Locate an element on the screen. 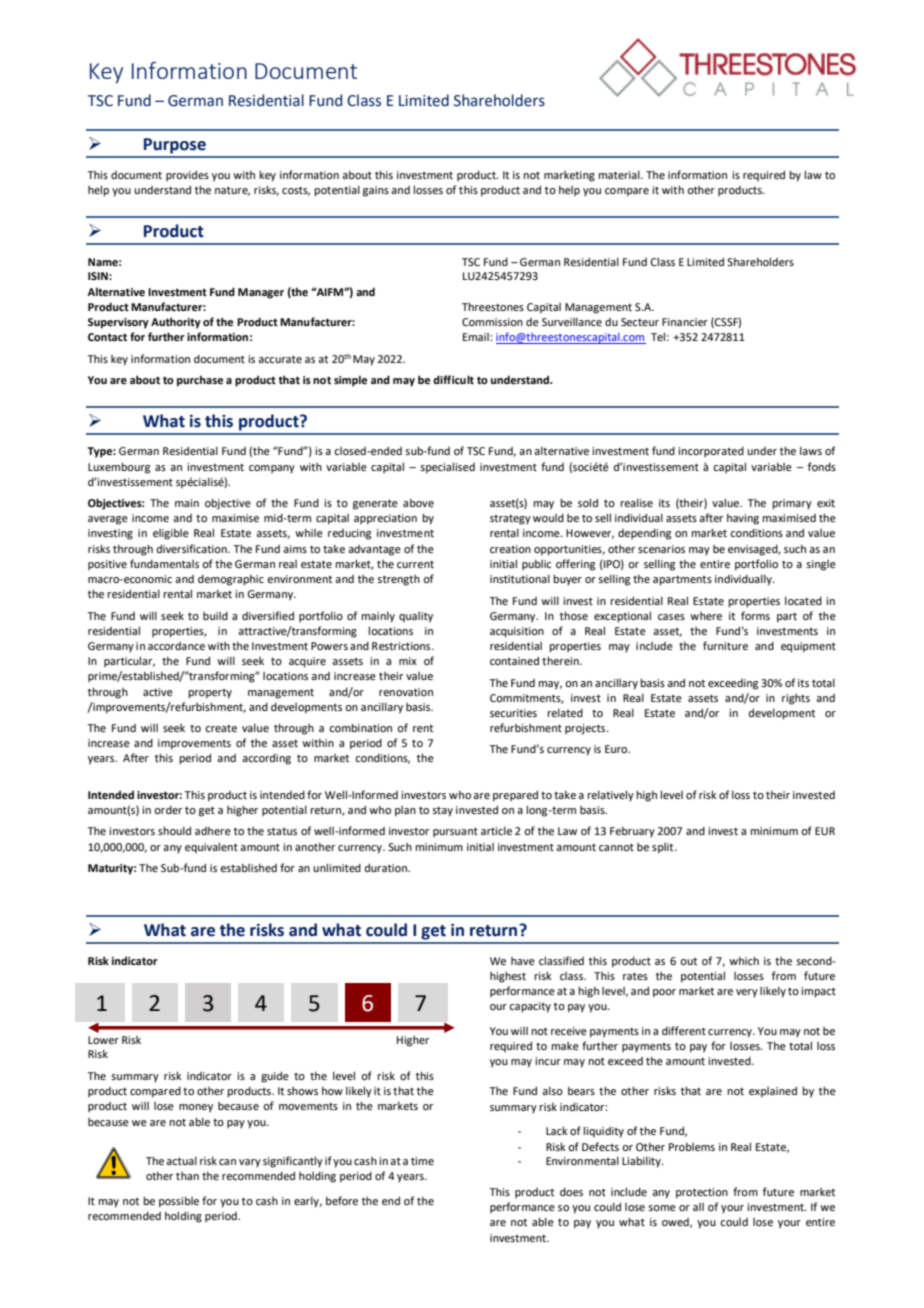 This screenshot has height=1308, width=924. protection is located at coordinates (702, 1193).
